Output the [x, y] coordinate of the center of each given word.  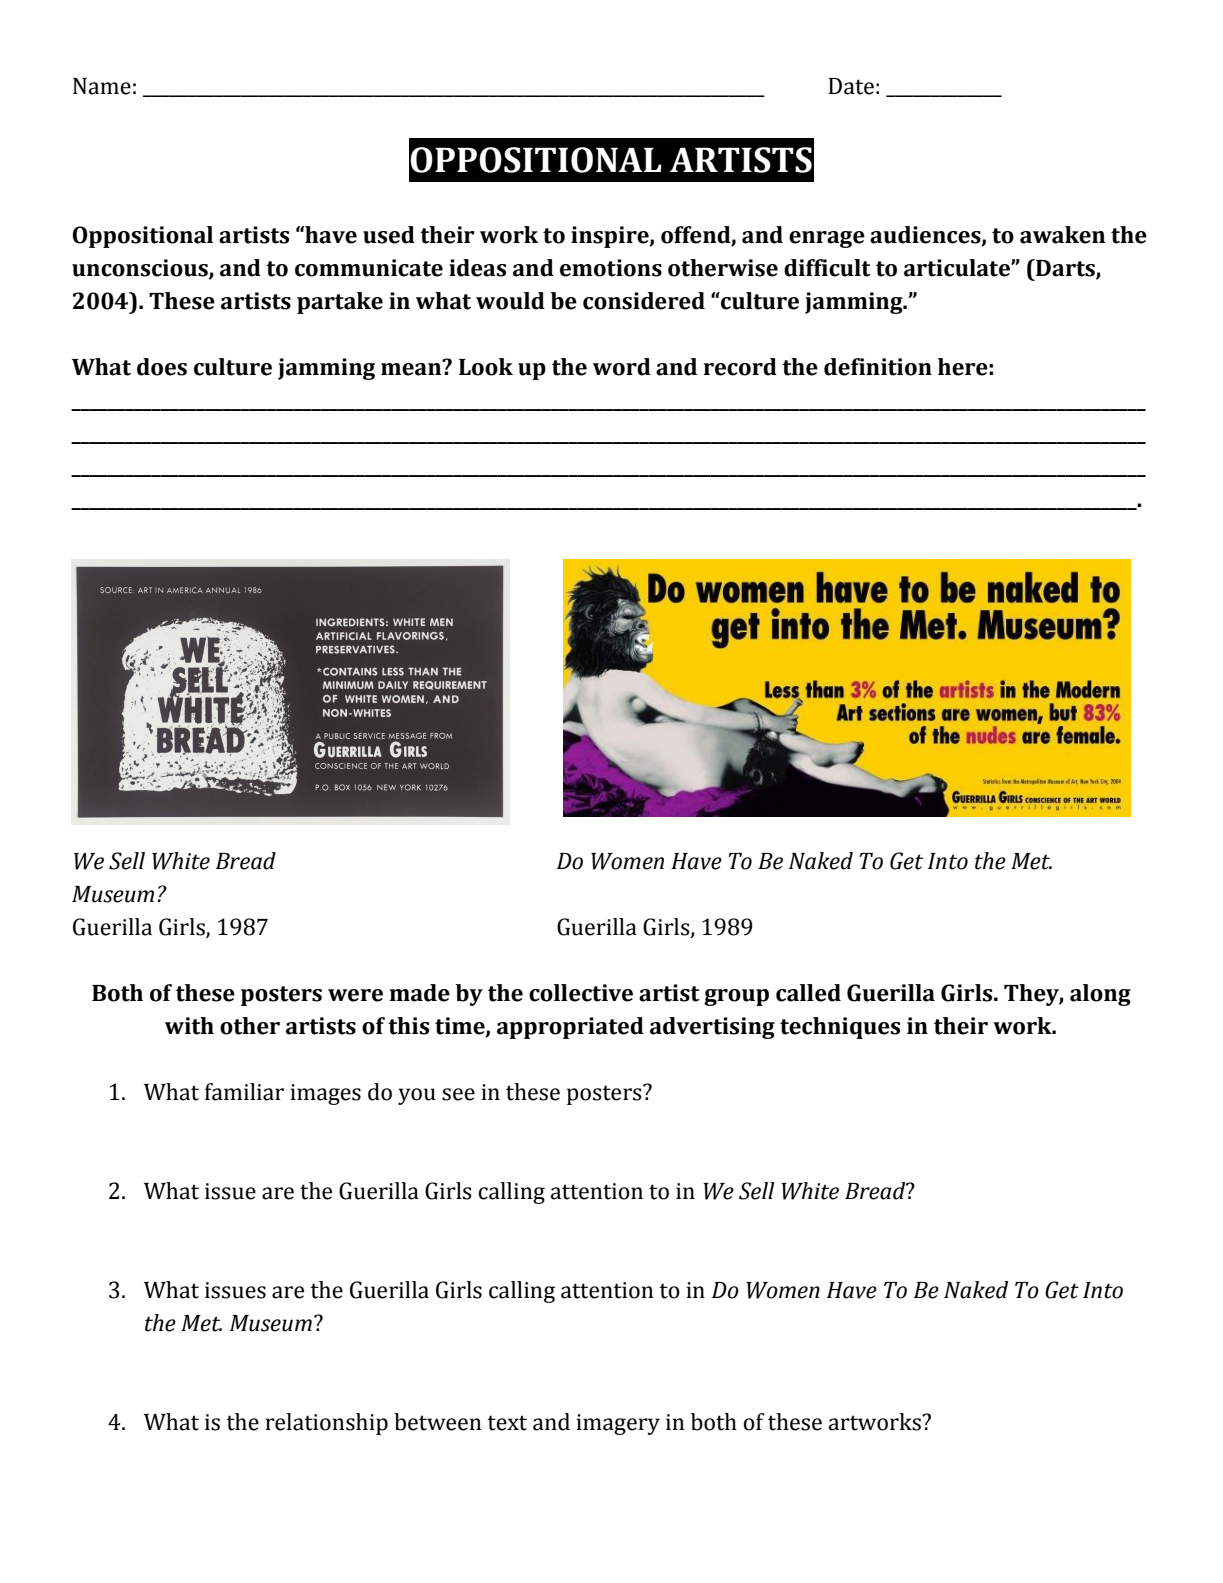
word [622, 367]
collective [581, 993]
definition [878, 367]
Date [851, 86]
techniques [840, 1028]
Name [102, 86]
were [355, 995]
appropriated [570, 1028]
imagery [618, 1424]
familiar [244, 1092]
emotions [611, 268]
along [1100, 995]
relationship [327, 1424]
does [162, 367]
